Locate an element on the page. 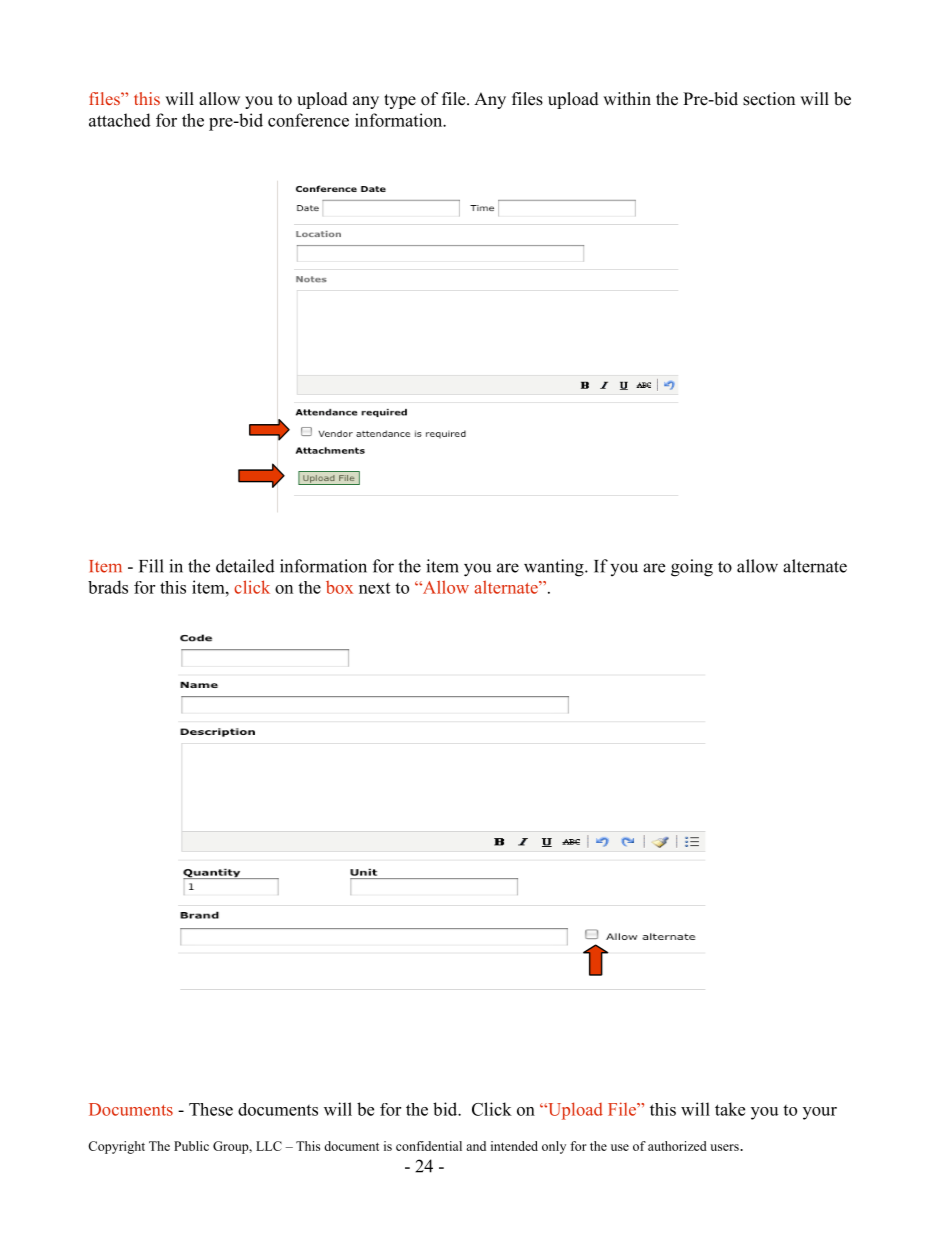 The image size is (952, 1233). next is located at coordinates (374, 588).
